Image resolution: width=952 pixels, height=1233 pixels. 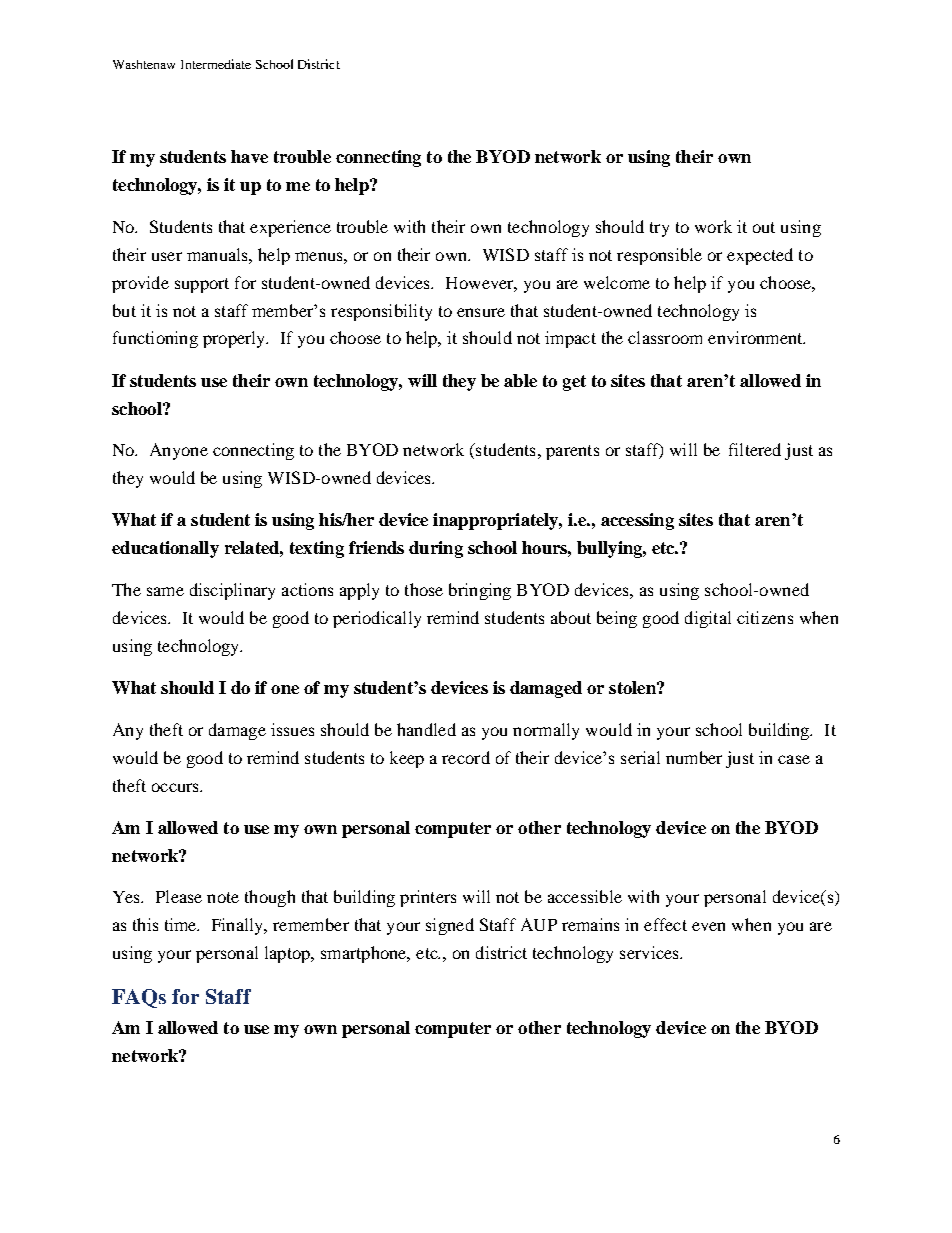 I want to click on Intermediate, so click(x=216, y=64).
